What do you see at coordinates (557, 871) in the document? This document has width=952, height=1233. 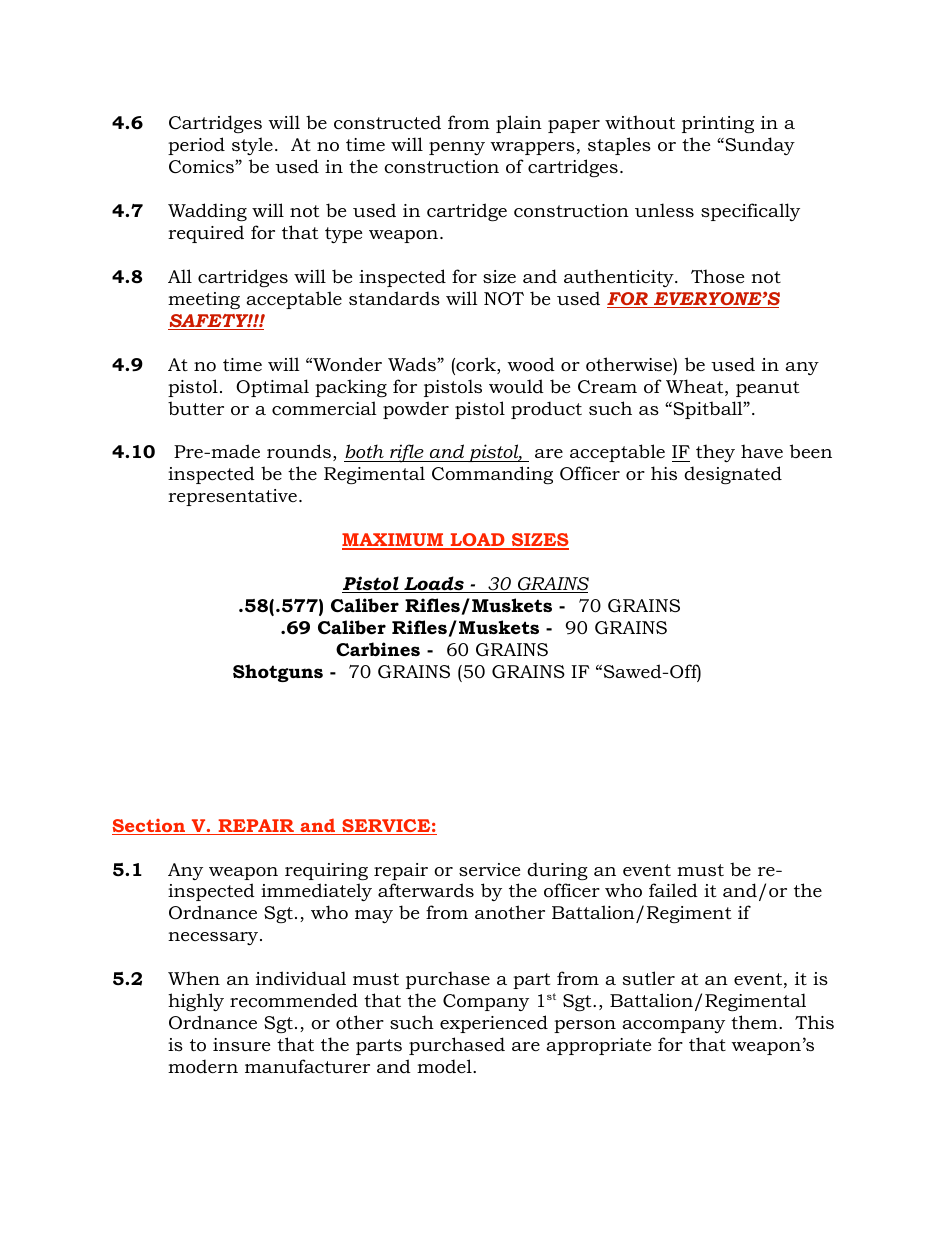 I see `during` at bounding box center [557, 871].
